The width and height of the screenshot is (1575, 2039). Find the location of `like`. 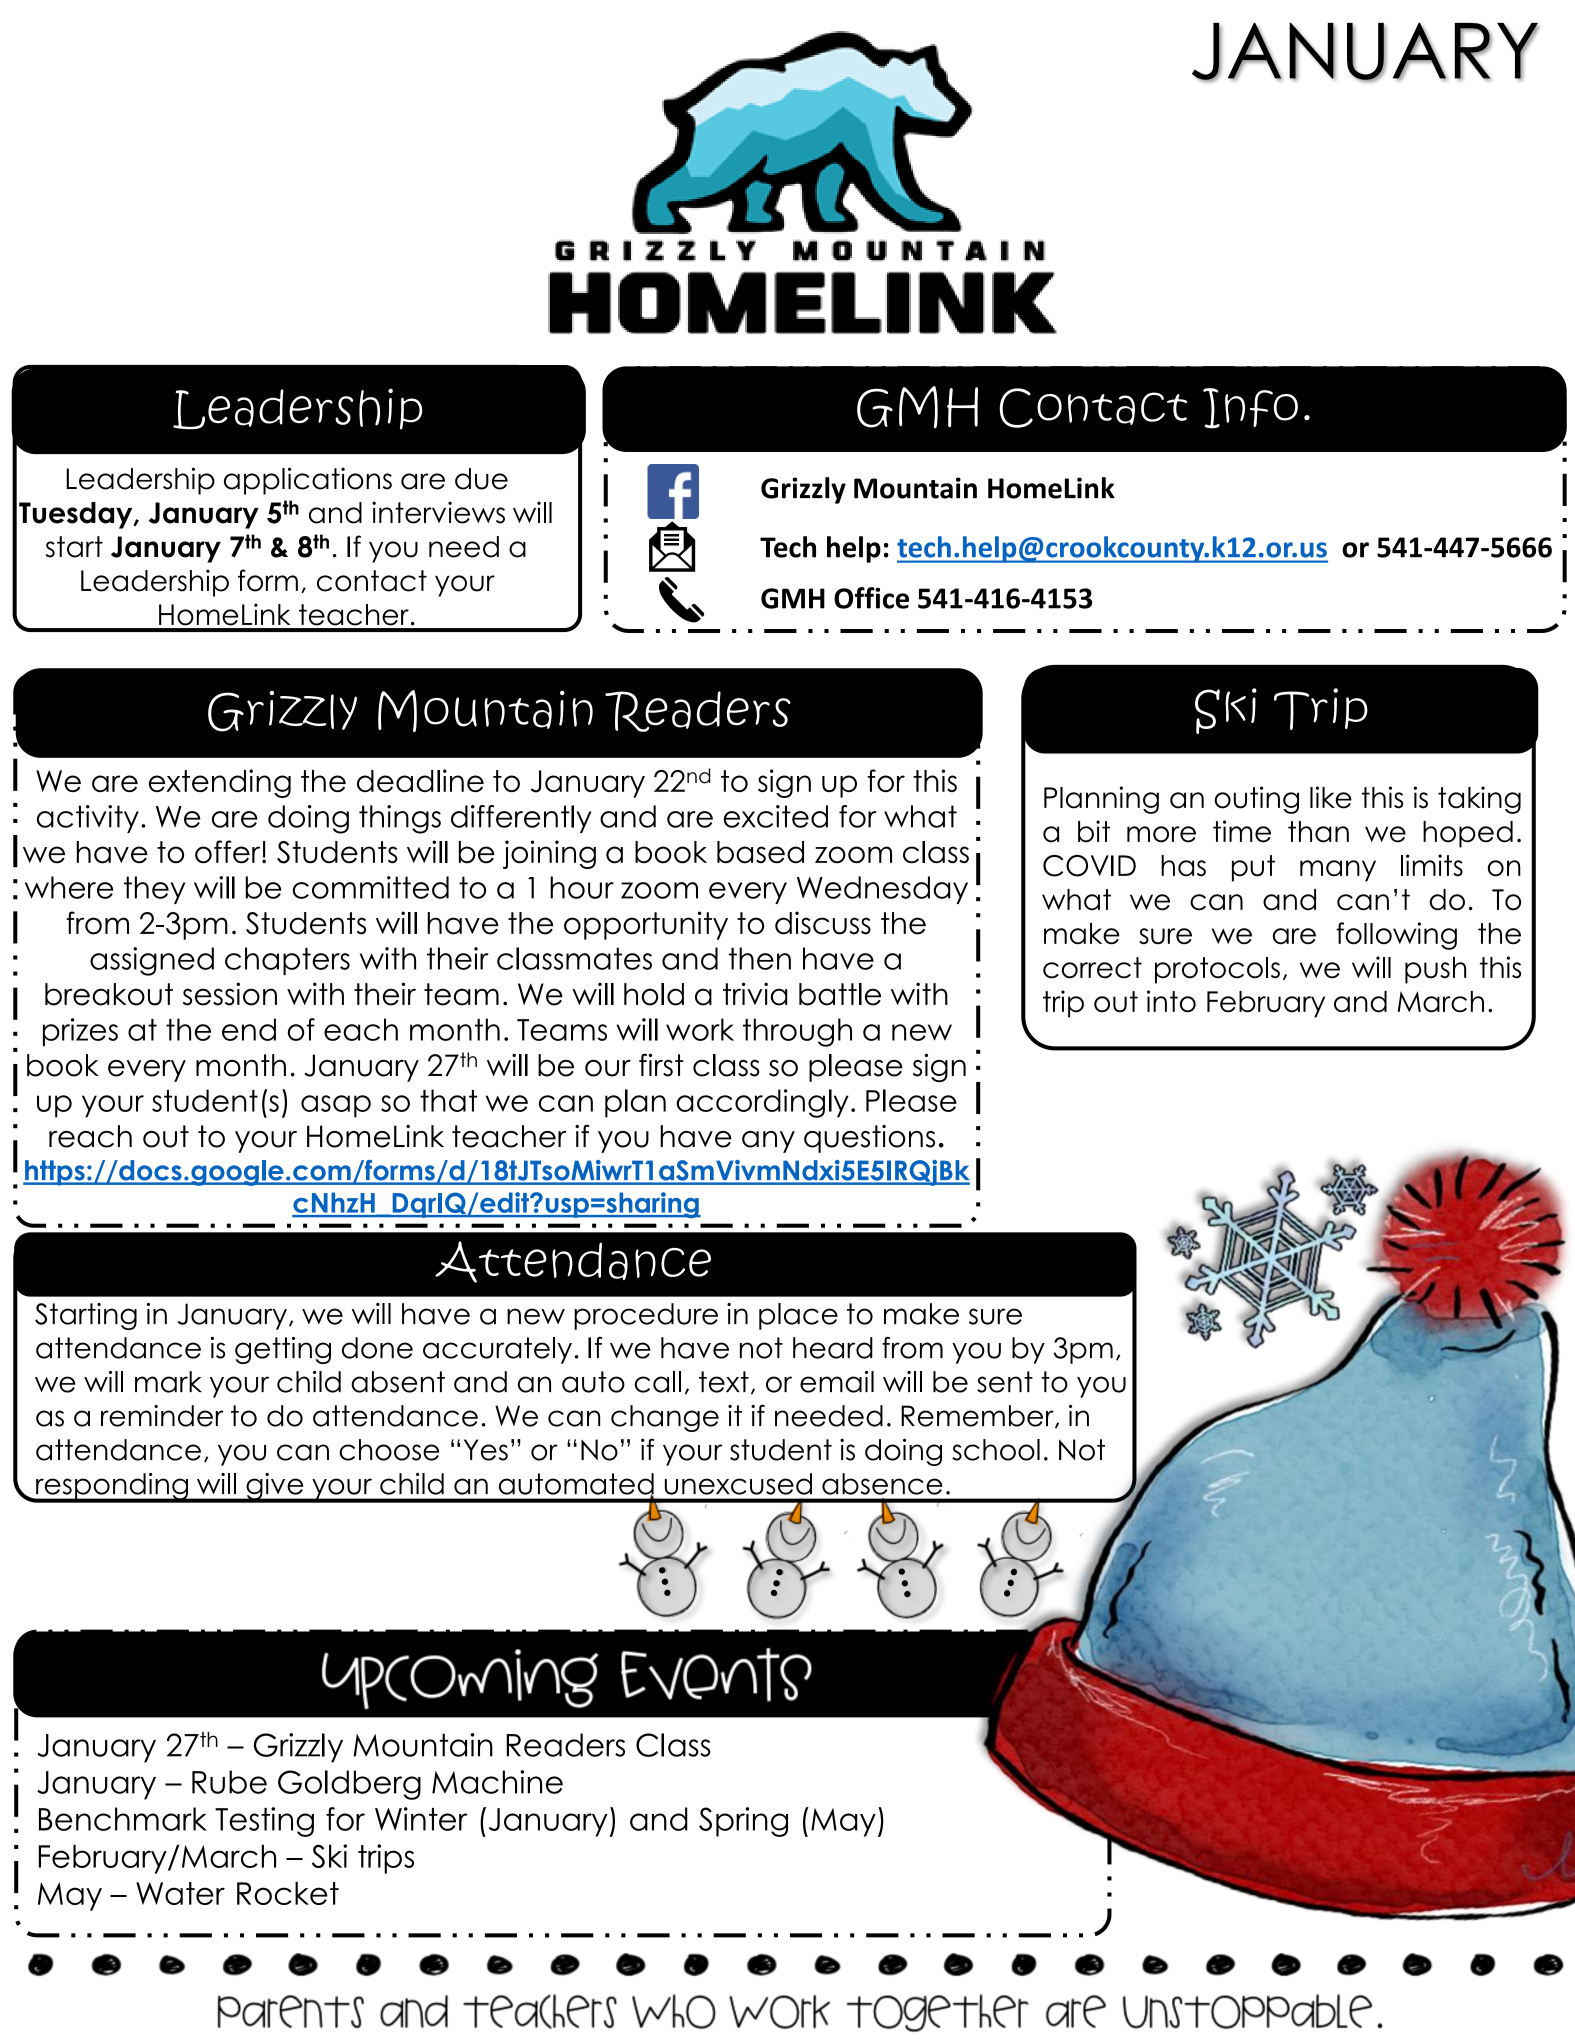

like is located at coordinates (1331, 797).
